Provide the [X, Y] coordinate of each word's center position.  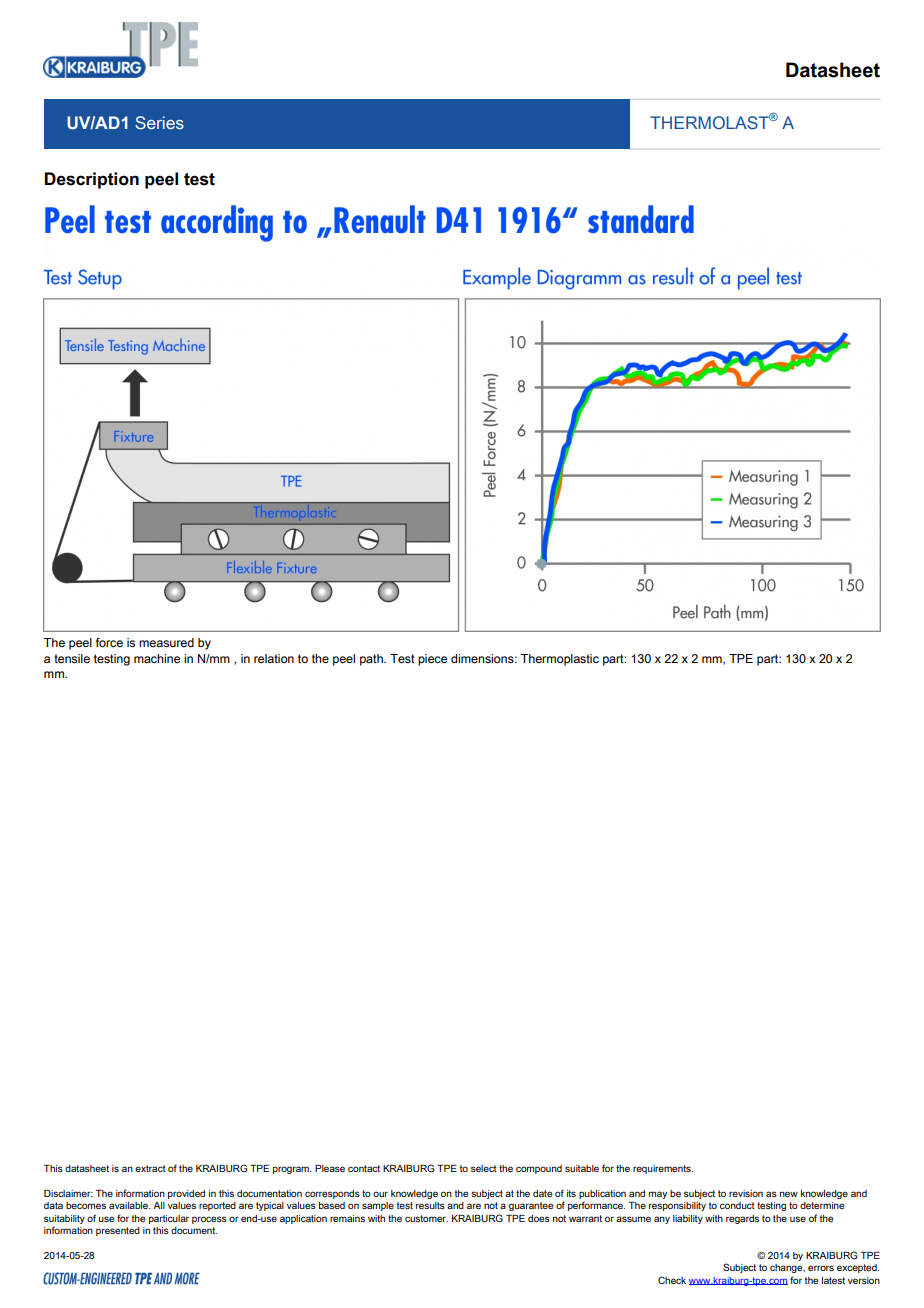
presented [118, 1231]
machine [157, 658]
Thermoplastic [560, 660]
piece [432, 660]
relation [274, 658]
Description [91, 180]
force [109, 642]
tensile [72, 659]
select [484, 1168]
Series [159, 122]
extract [150, 1168]
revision [746, 1193]
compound [539, 1169]
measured [166, 643]
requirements [663, 1169]
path [372, 660]
